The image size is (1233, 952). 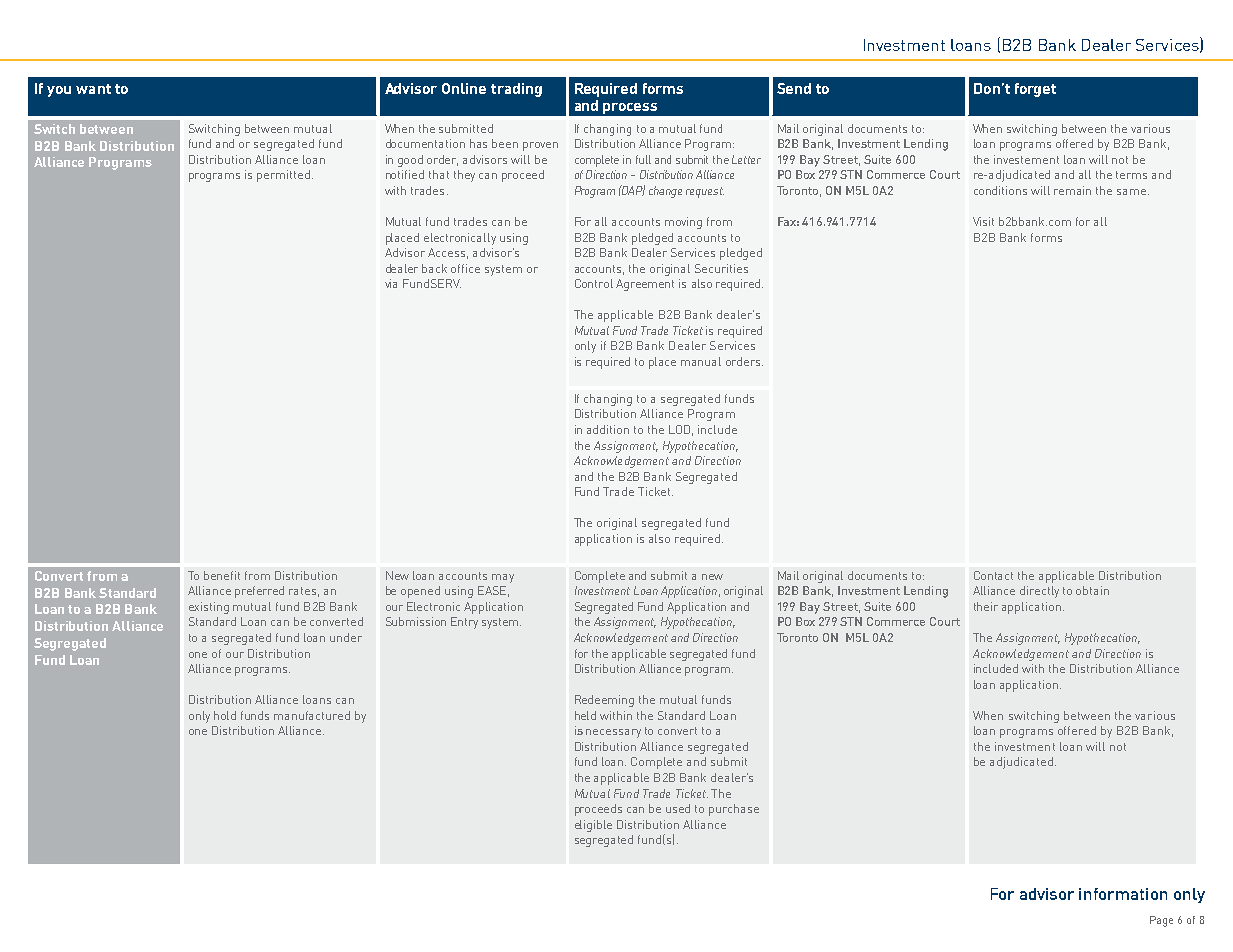 I want to click on forget, so click(x=1035, y=90).
